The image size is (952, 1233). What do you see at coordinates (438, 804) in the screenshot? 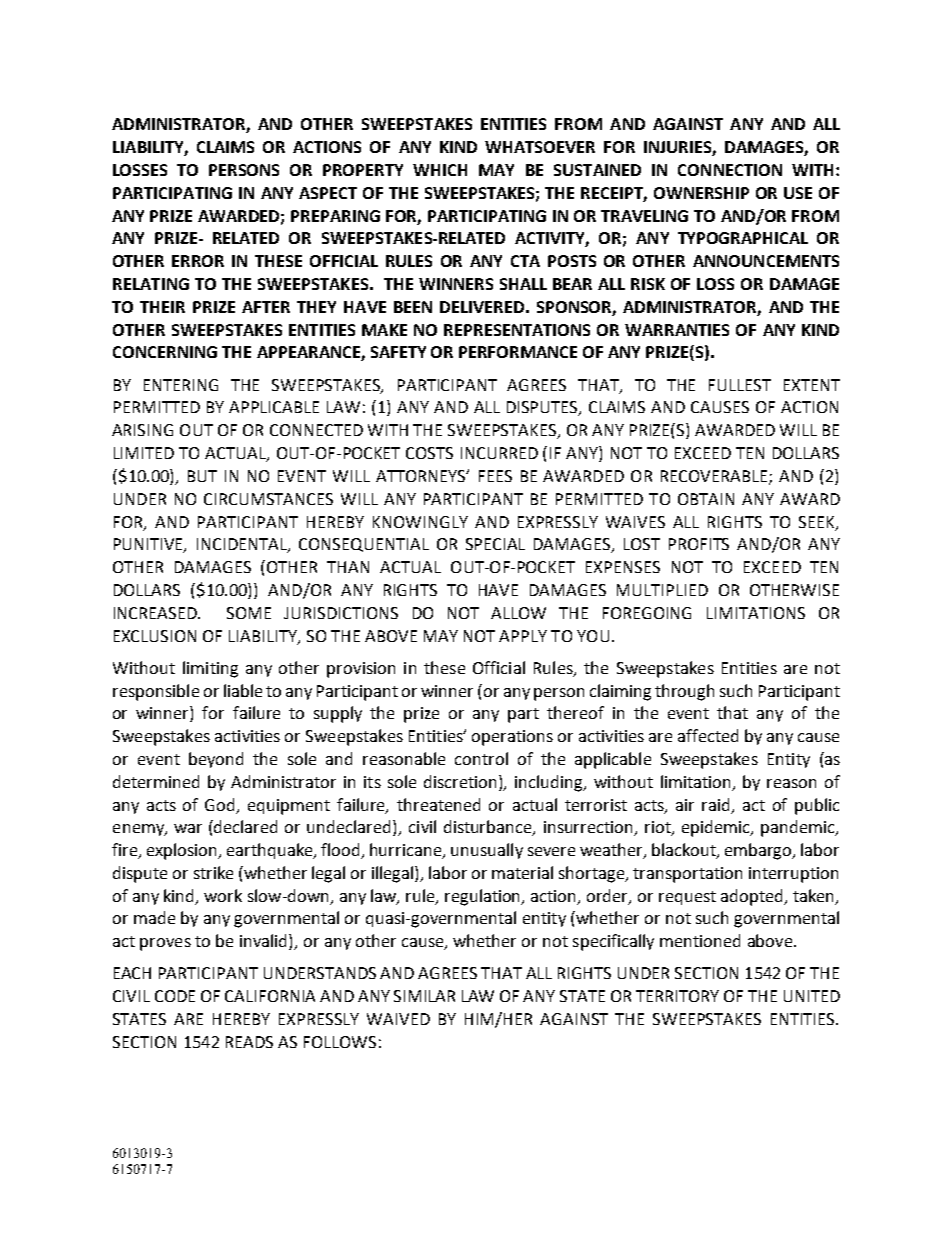
I see `threatened` at bounding box center [438, 804].
